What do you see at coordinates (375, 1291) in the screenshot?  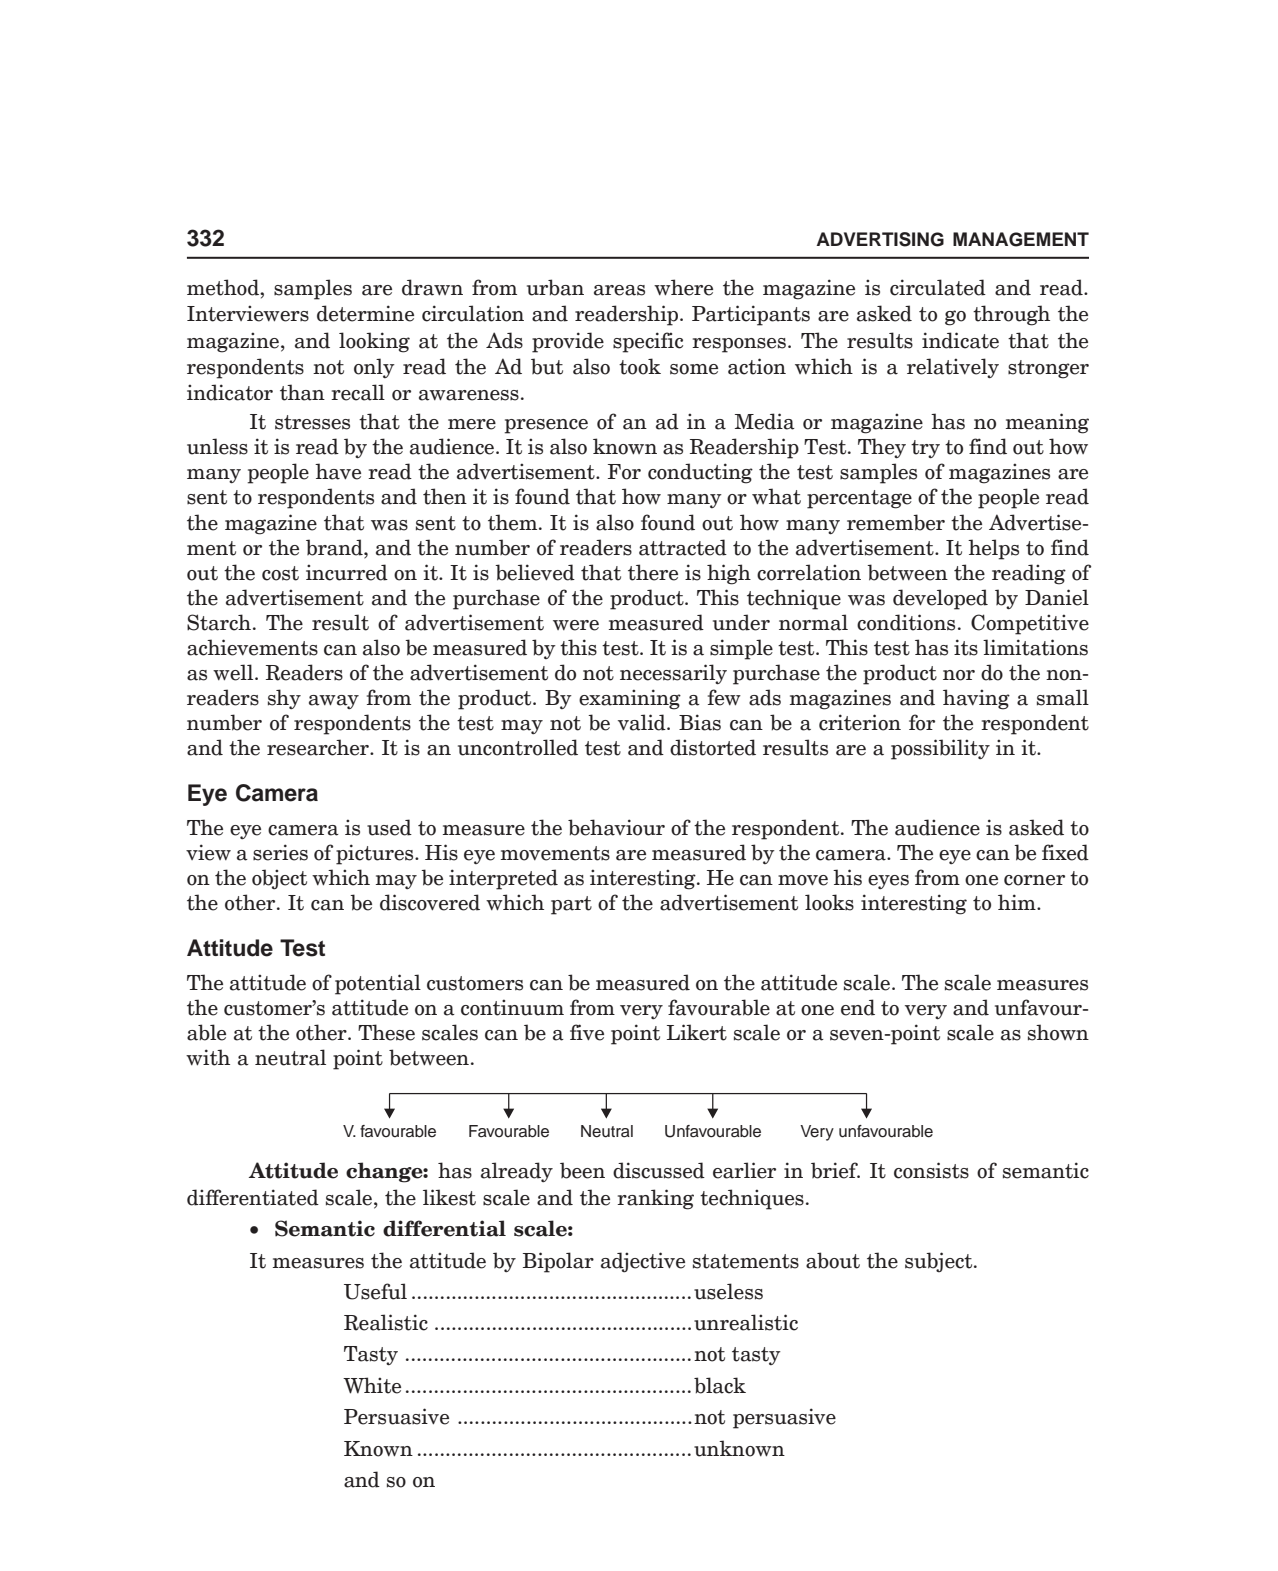 I see `Useful` at bounding box center [375, 1291].
